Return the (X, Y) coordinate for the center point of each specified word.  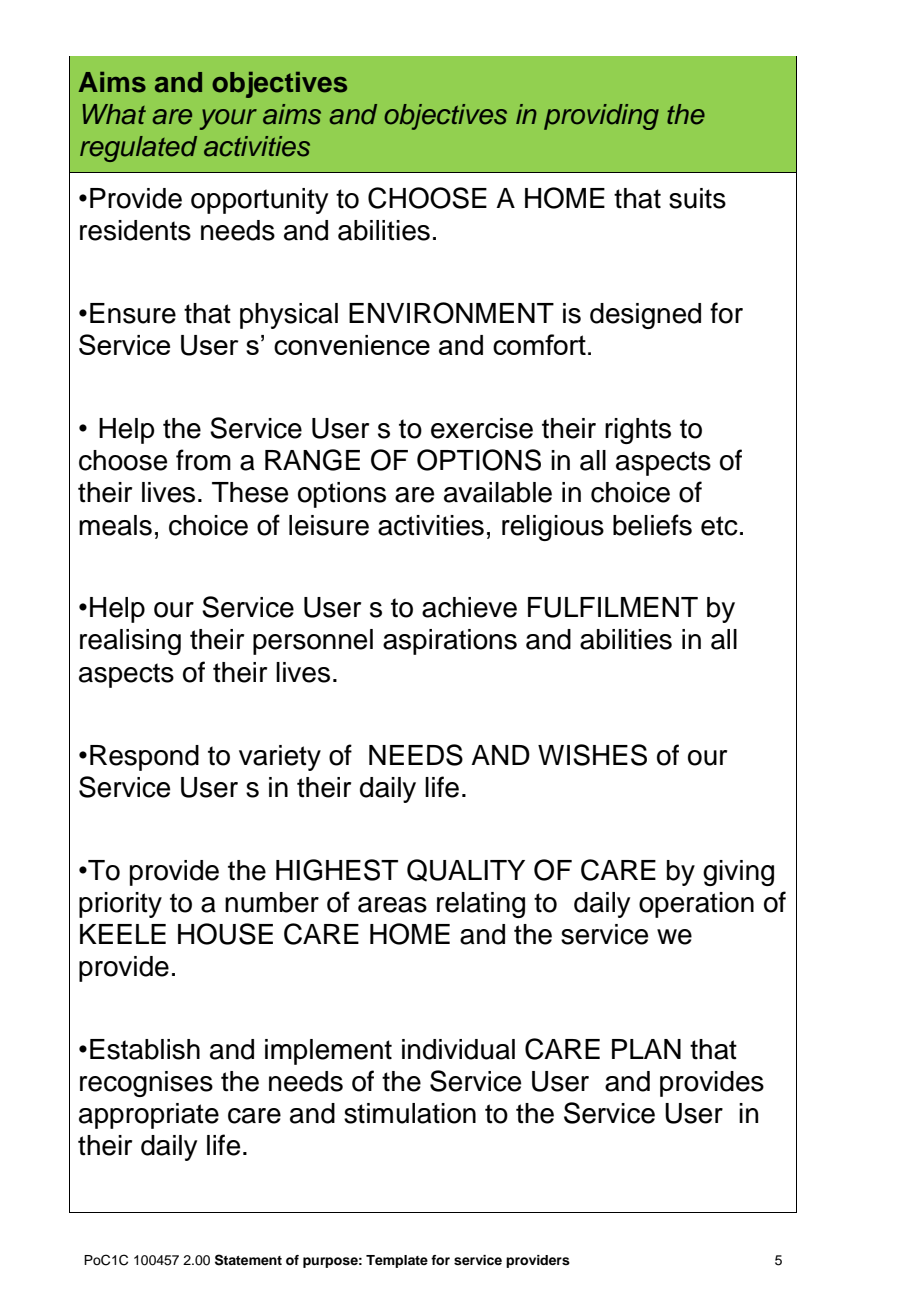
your (228, 119)
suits (697, 198)
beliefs (652, 525)
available (498, 492)
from (203, 460)
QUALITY (466, 870)
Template (397, 1261)
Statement (248, 1260)
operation (696, 905)
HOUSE (225, 934)
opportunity (259, 201)
